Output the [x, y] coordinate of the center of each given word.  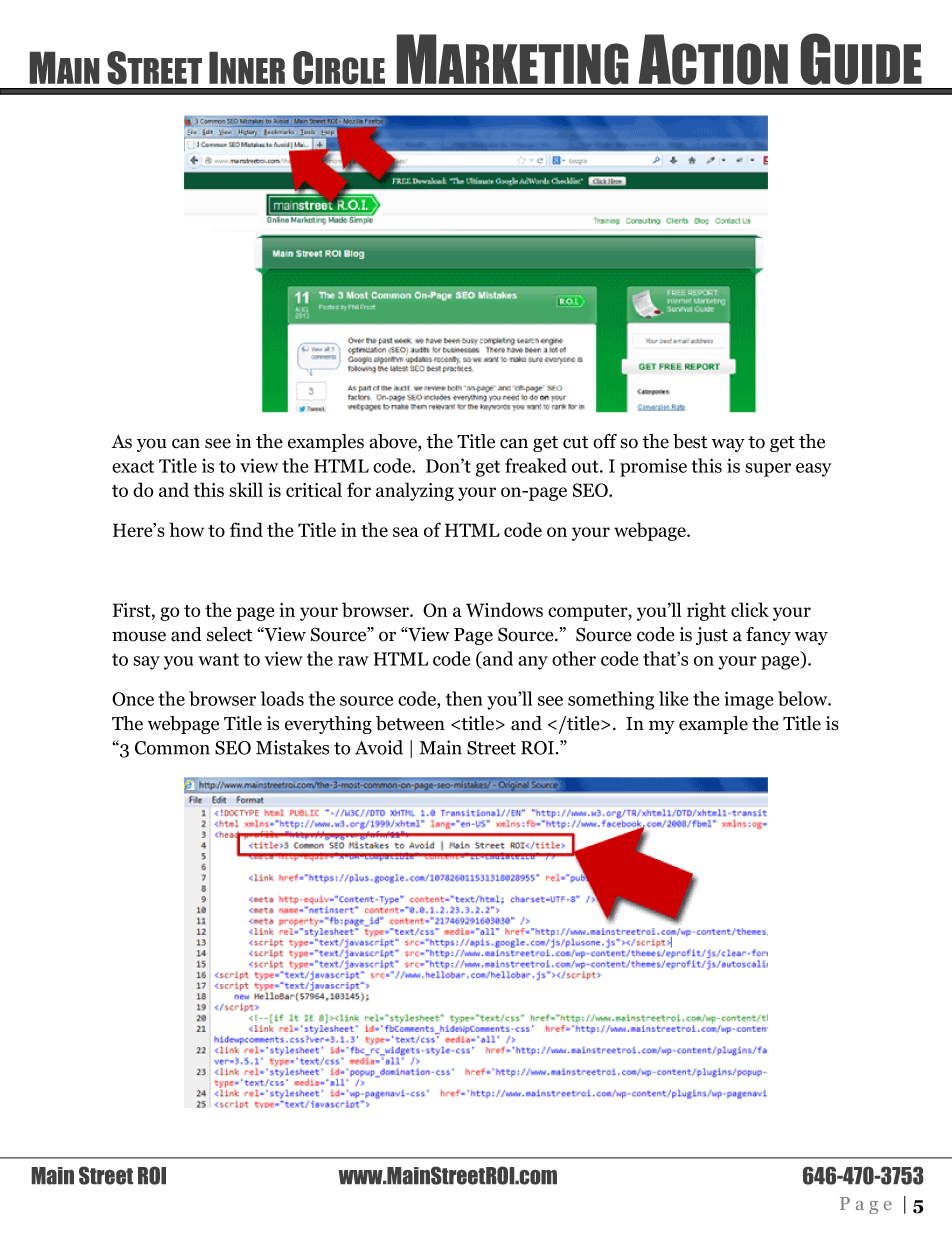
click [750, 609]
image [748, 700]
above [394, 442]
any [533, 663]
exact [133, 466]
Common [172, 748]
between [410, 723]
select [229, 634]
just [712, 636]
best [690, 441]
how [186, 529]
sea [406, 532]
